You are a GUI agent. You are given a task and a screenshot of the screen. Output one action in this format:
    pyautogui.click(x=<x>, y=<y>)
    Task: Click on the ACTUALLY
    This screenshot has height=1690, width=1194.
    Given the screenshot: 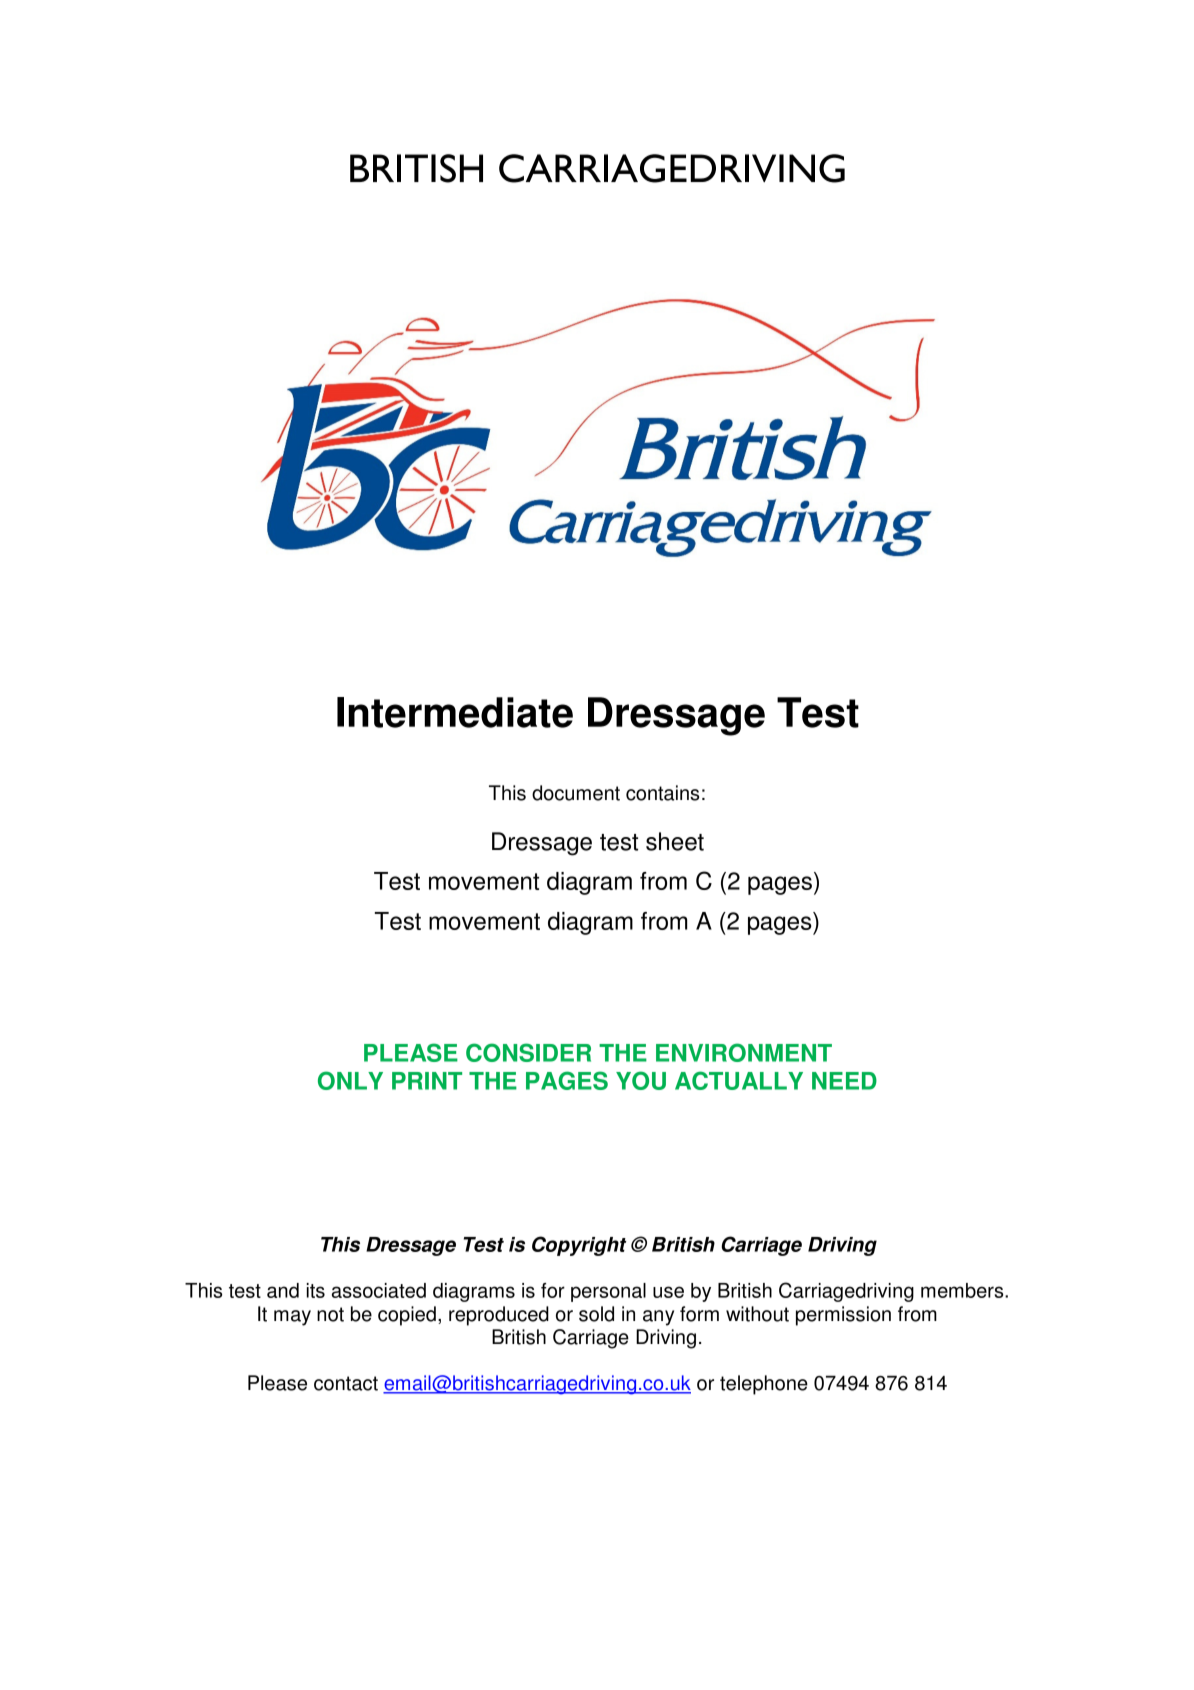 What is the action you would take?
    pyautogui.click(x=739, y=1080)
